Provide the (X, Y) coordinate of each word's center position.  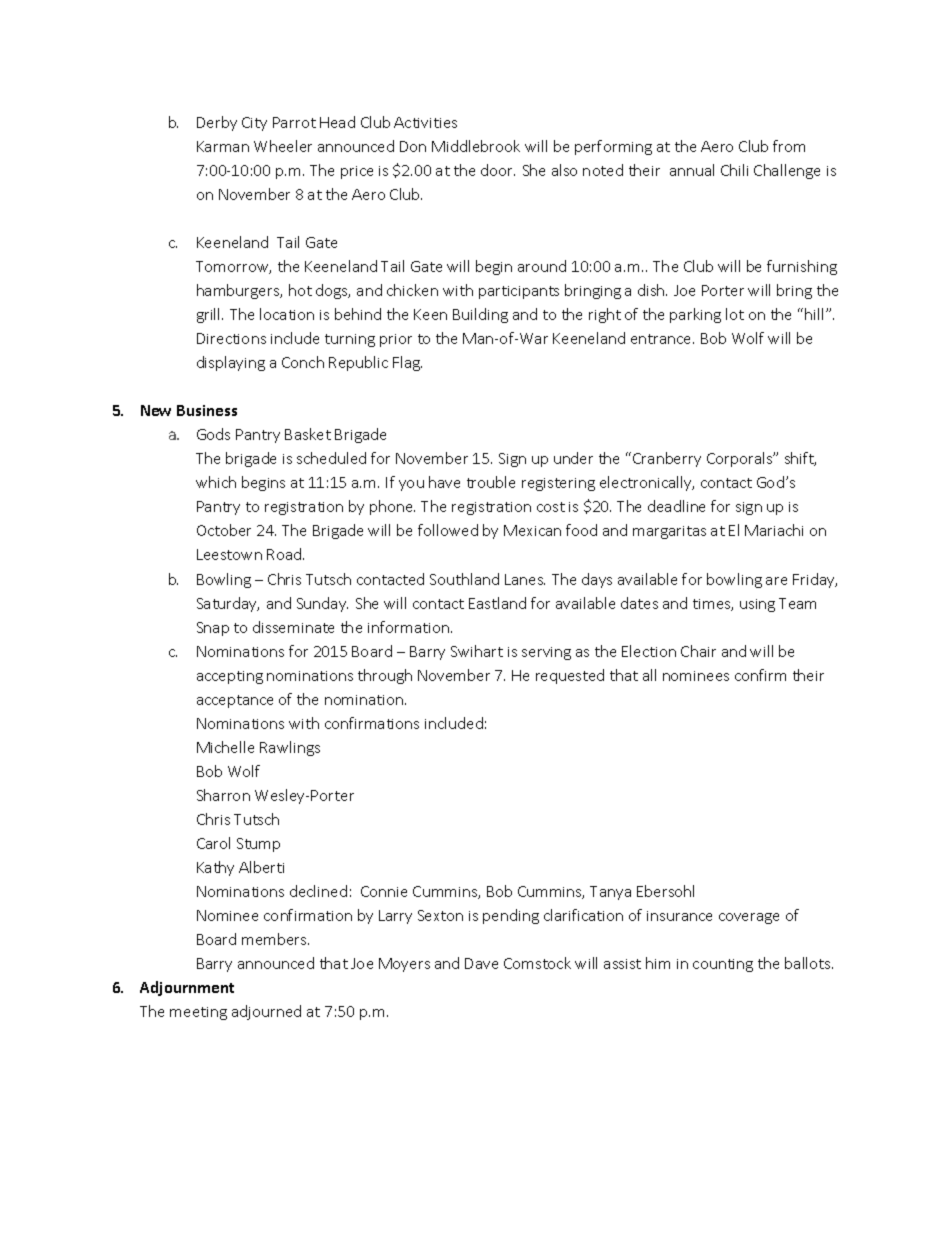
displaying (231, 363)
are (776, 581)
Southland (464, 579)
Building (480, 315)
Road (285, 554)
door (498, 170)
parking (695, 315)
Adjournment (187, 988)
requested (570, 676)
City (254, 124)
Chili (734, 170)
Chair (698, 651)
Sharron (223, 795)
